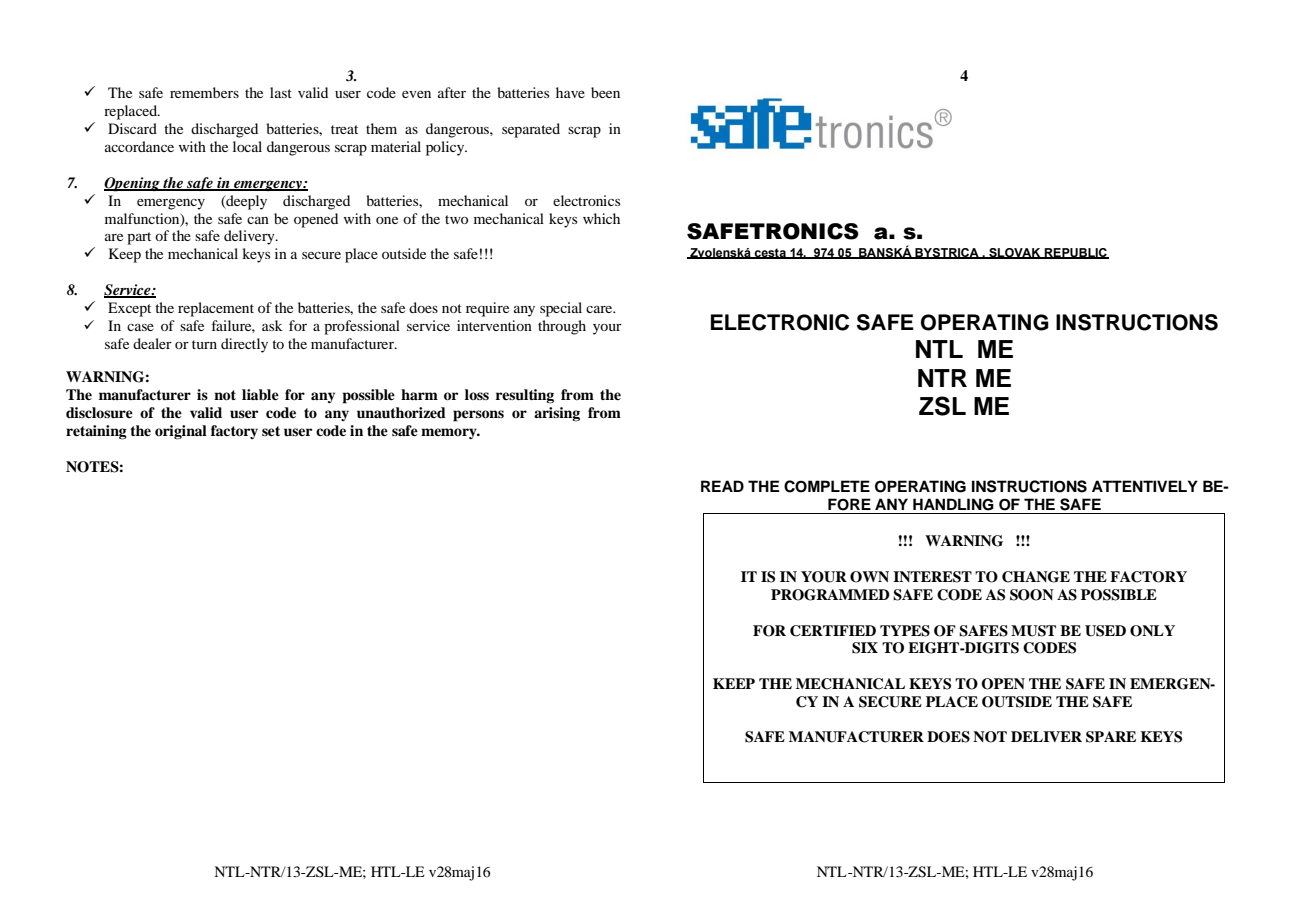 The height and width of the document is (924, 1308). What do you see at coordinates (557, 414) in the document?
I see `arising` at bounding box center [557, 414].
